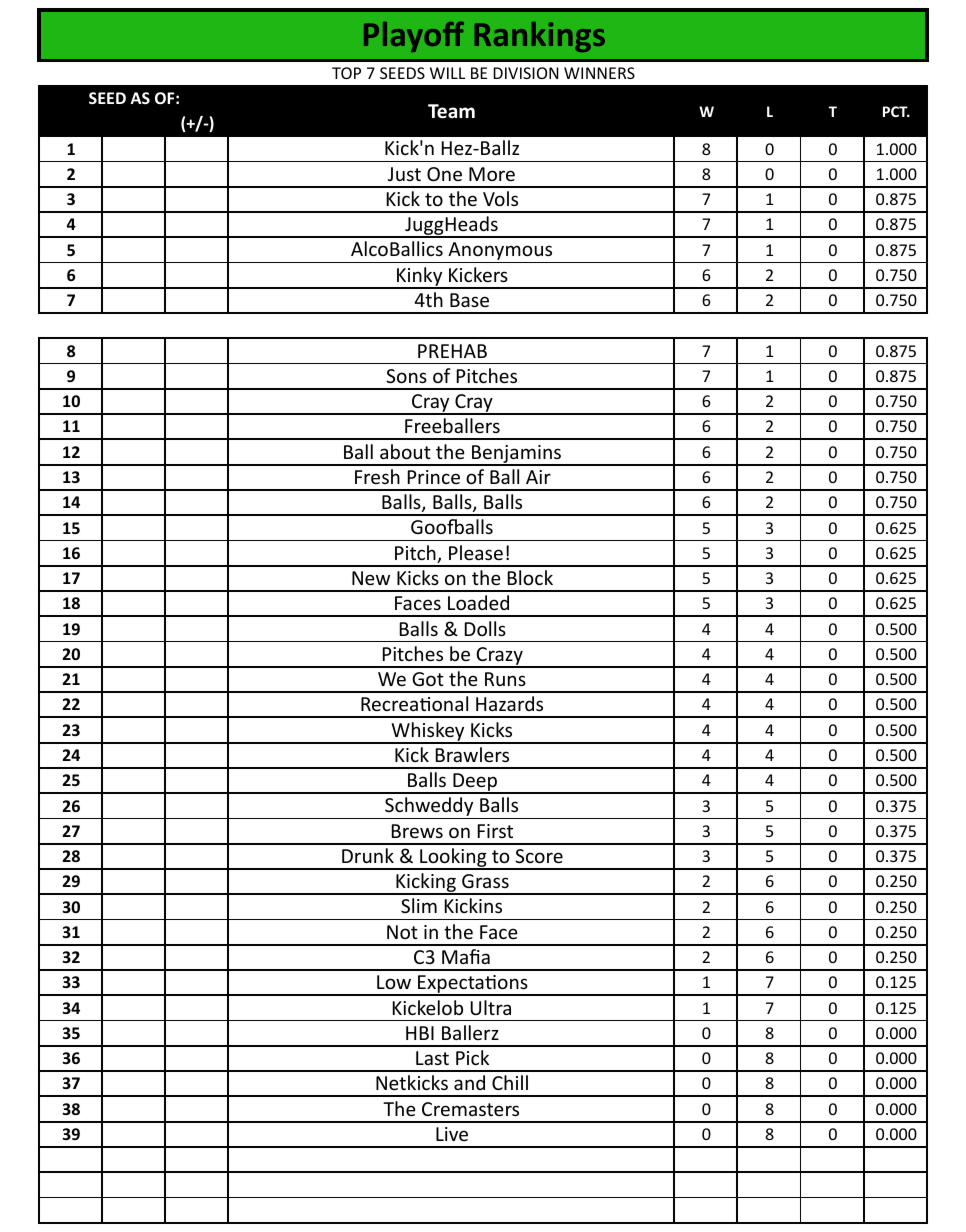  Describe the element at coordinates (448, 73) in the screenshot. I see `WILL` at that location.
